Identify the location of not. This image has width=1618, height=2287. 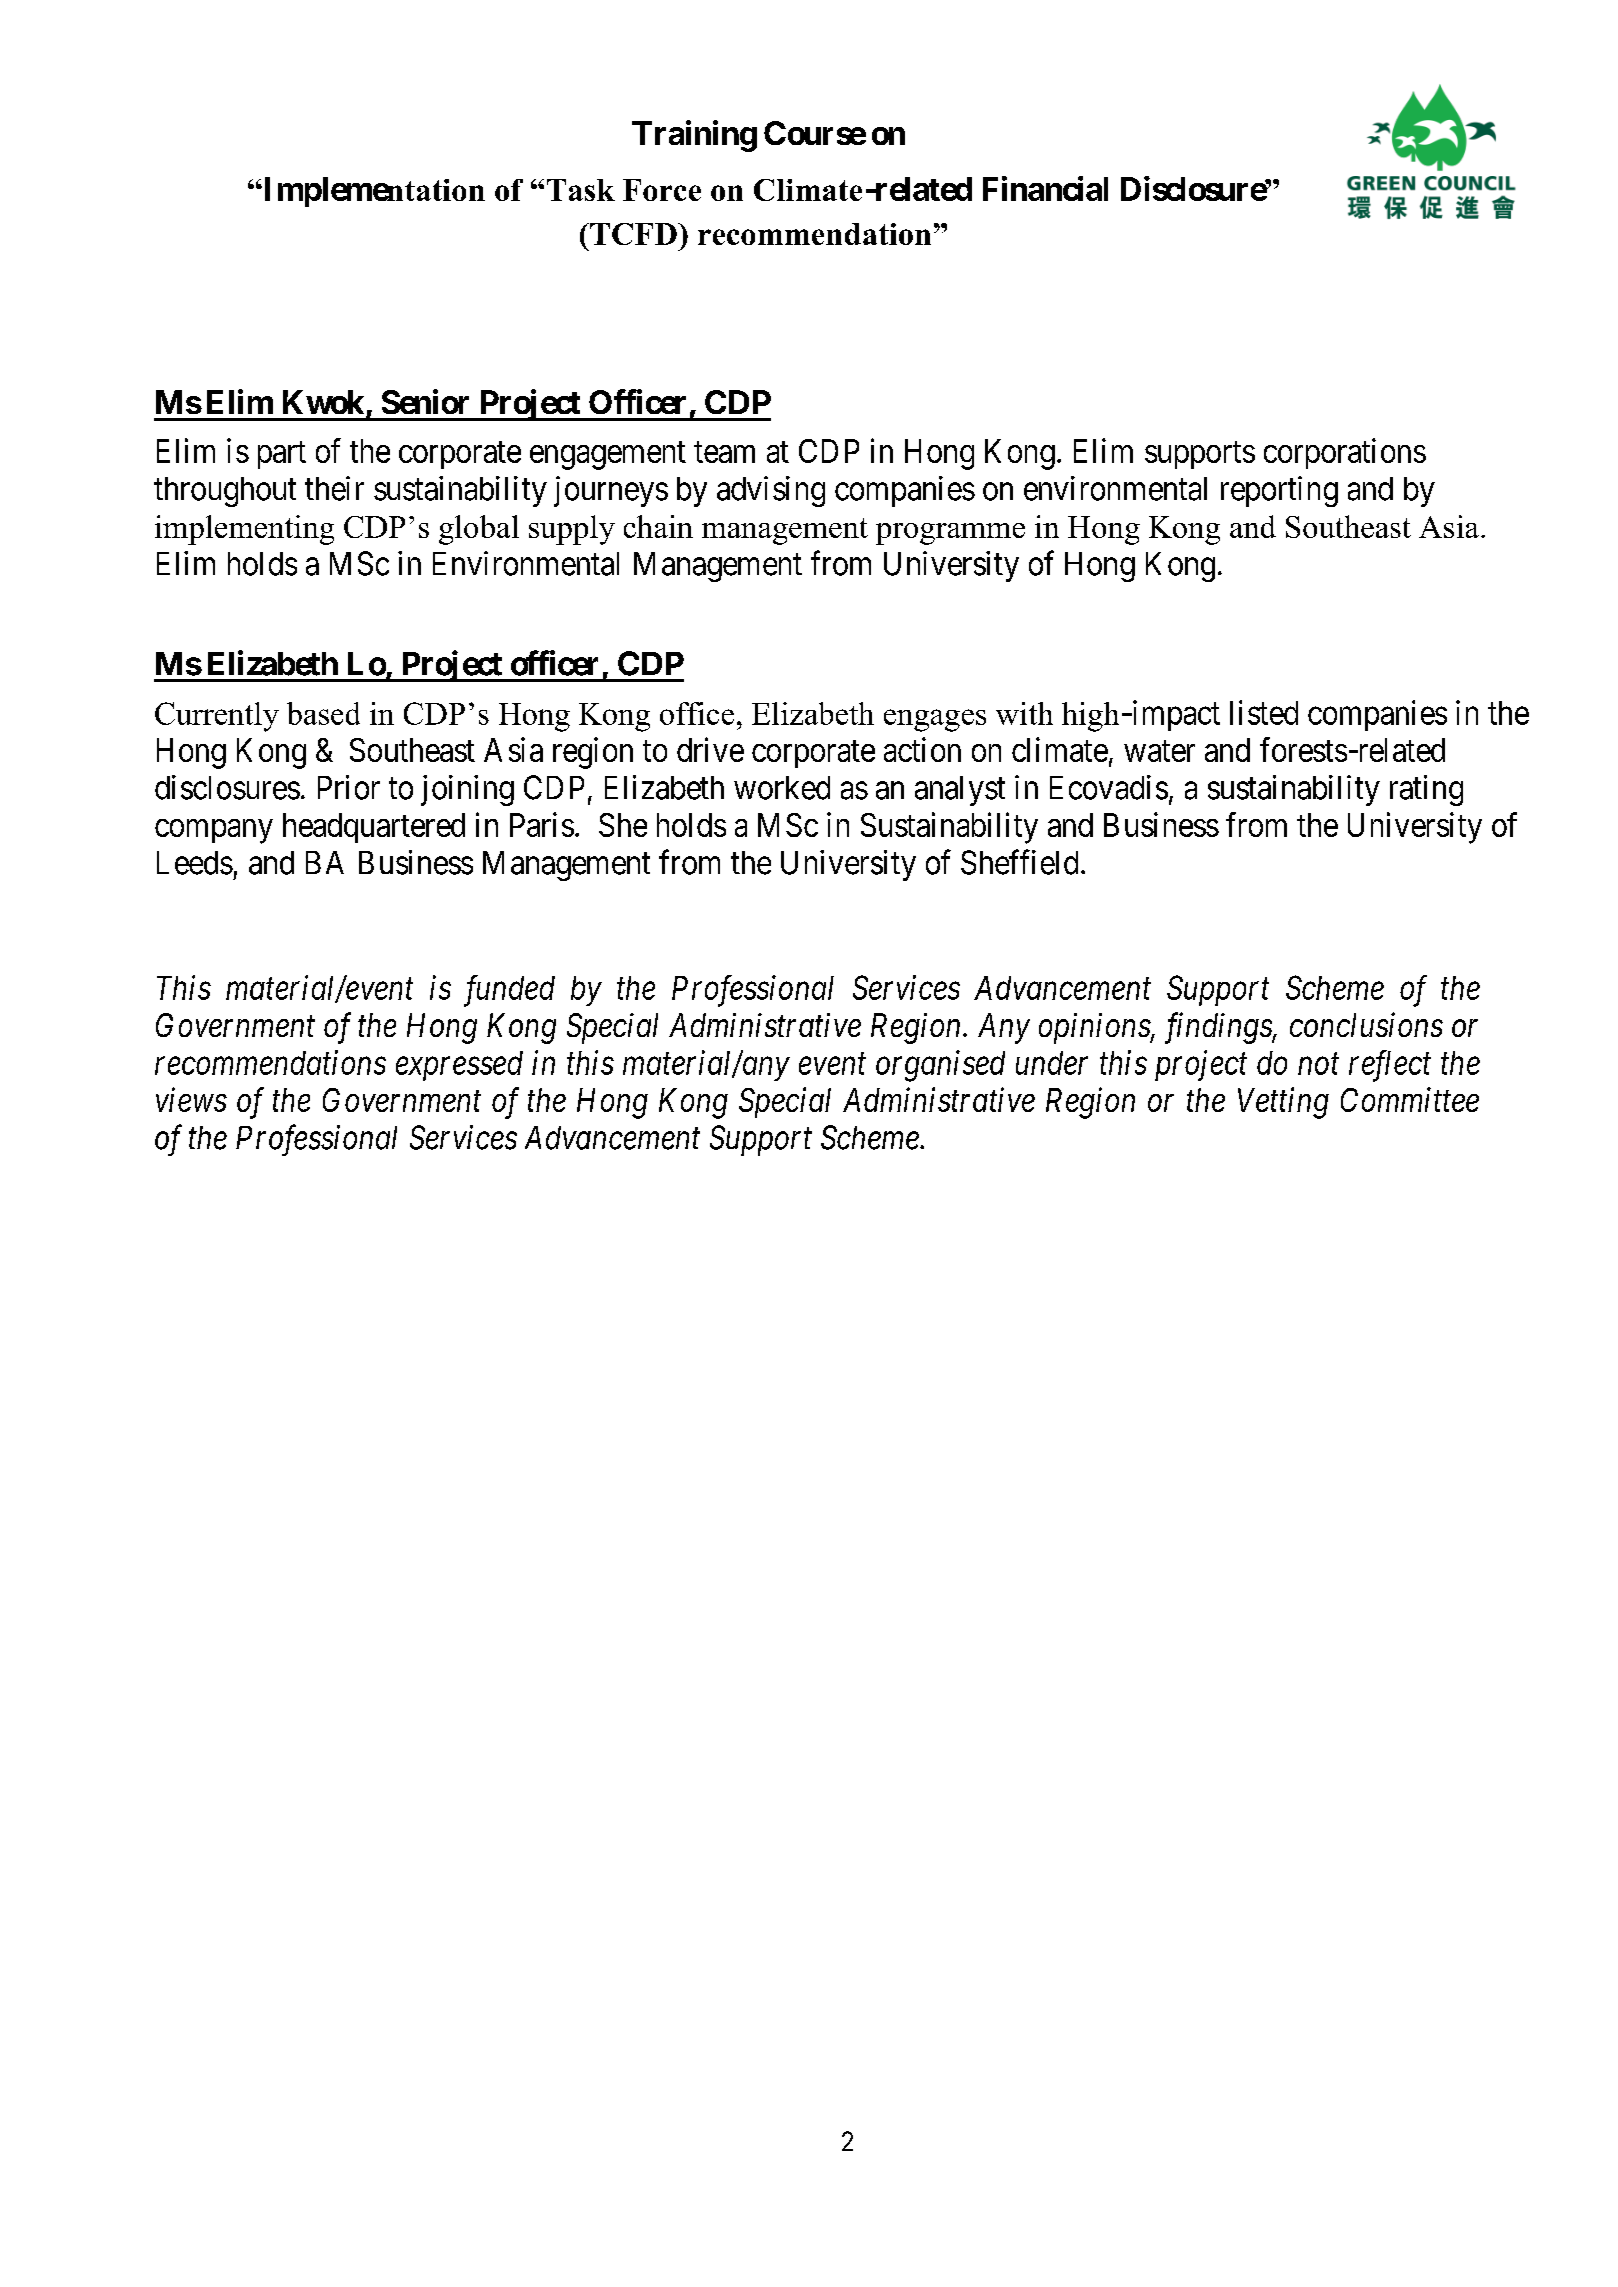
(1318, 1064).
